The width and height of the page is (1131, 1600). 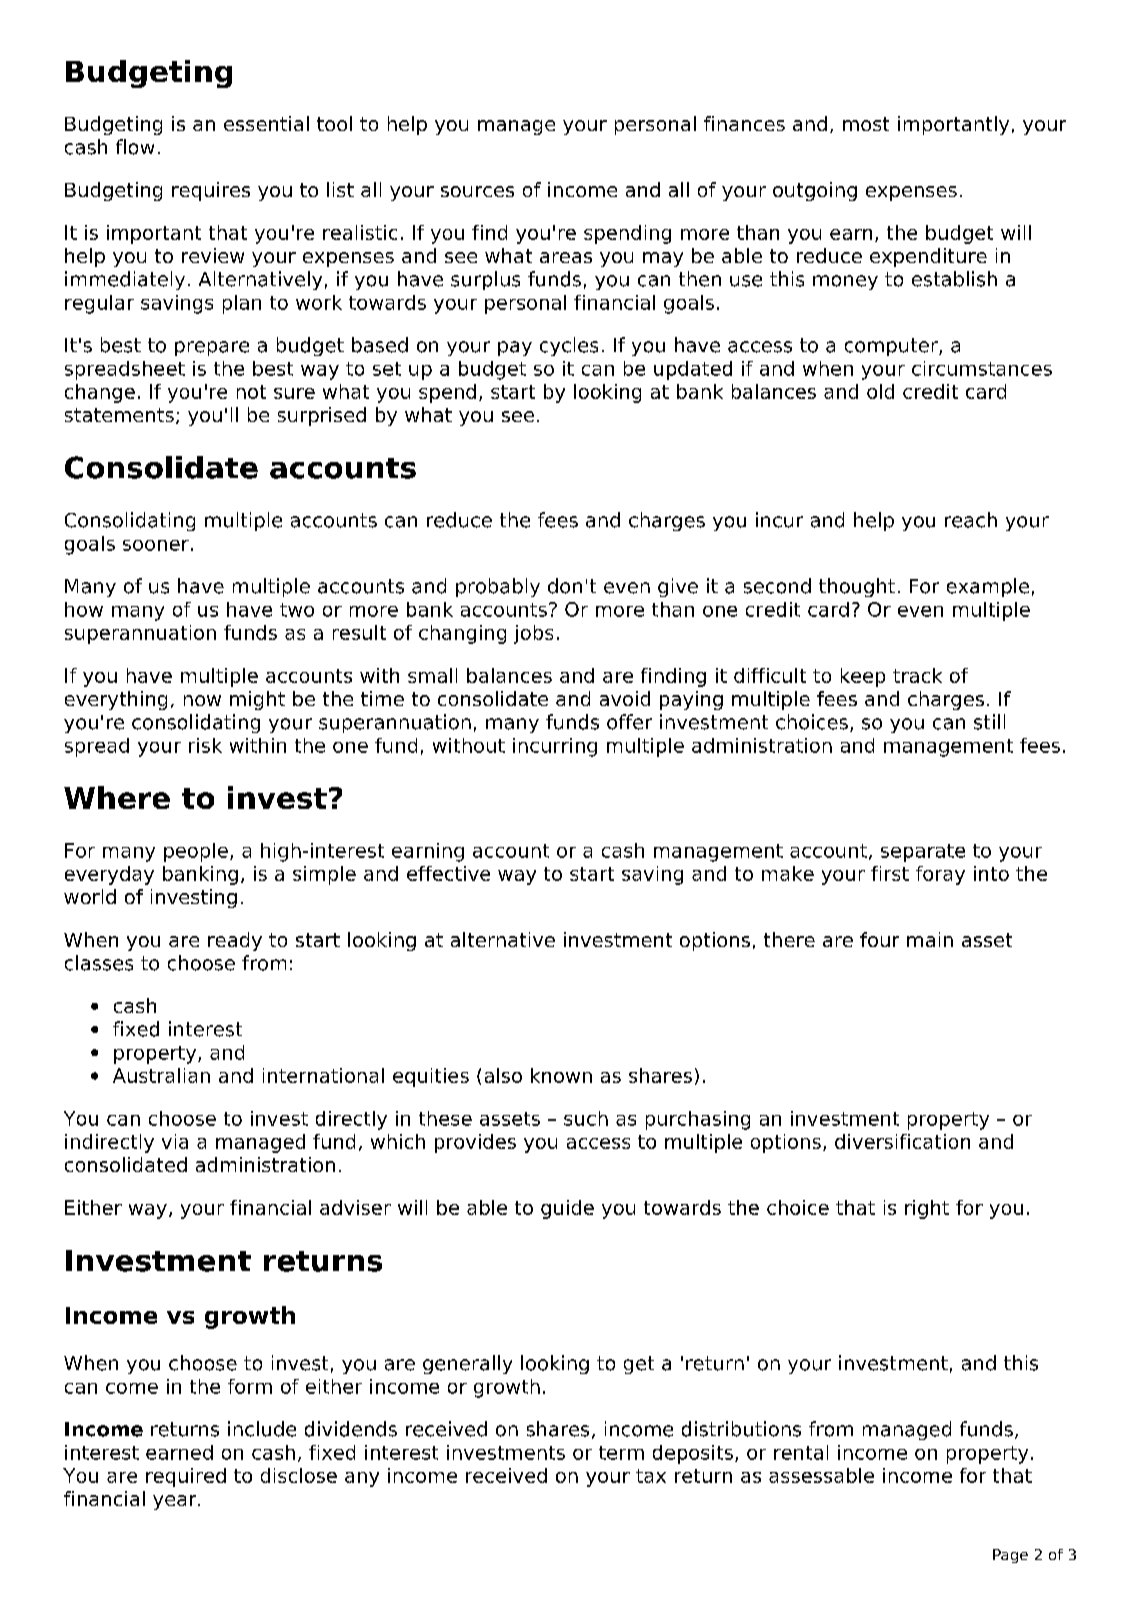 I want to click on requires, so click(x=211, y=191).
